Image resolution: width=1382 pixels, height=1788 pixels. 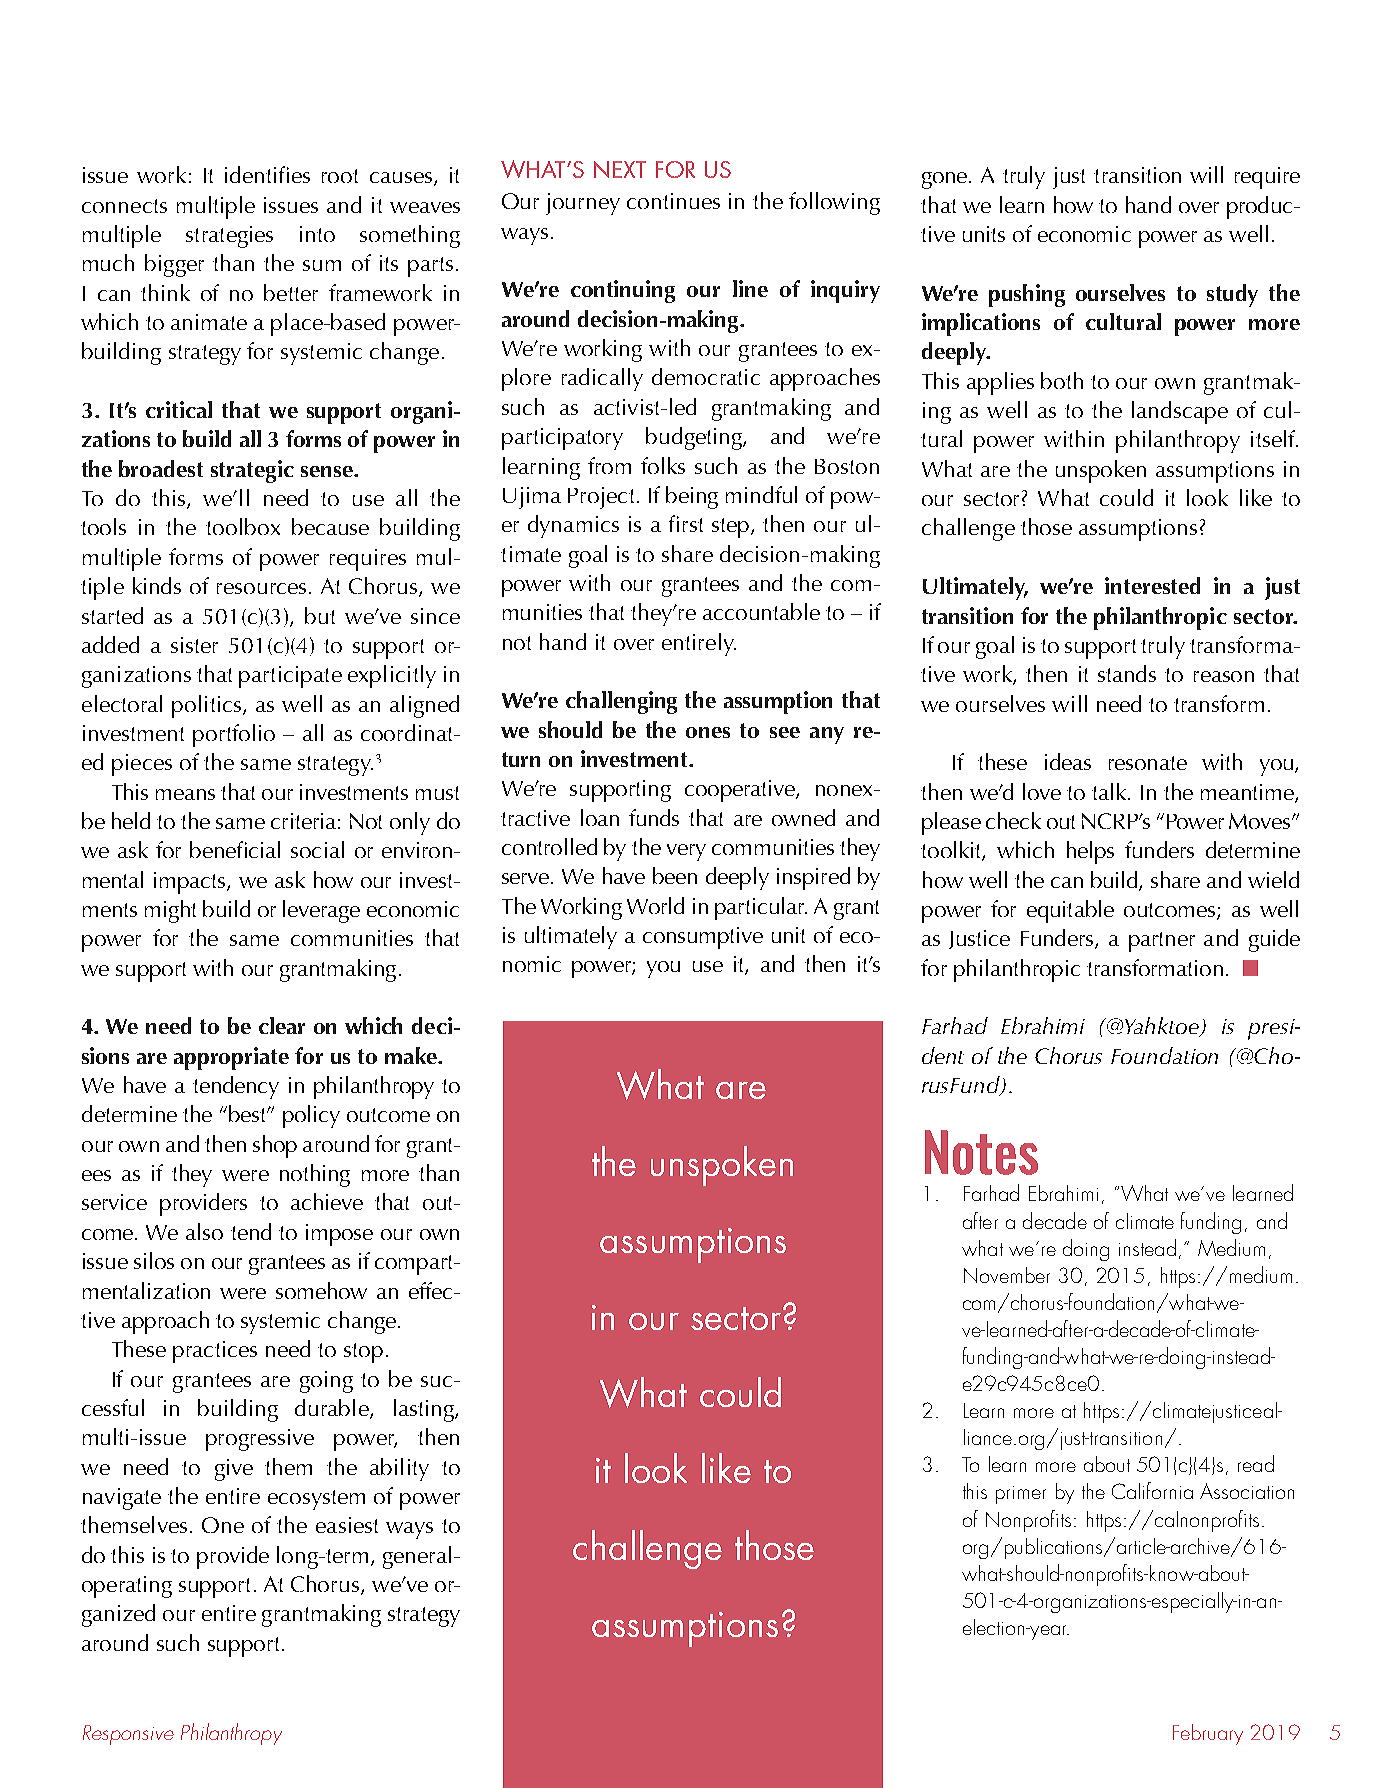 What do you see at coordinates (673, 201) in the screenshot?
I see `continues` at bounding box center [673, 201].
